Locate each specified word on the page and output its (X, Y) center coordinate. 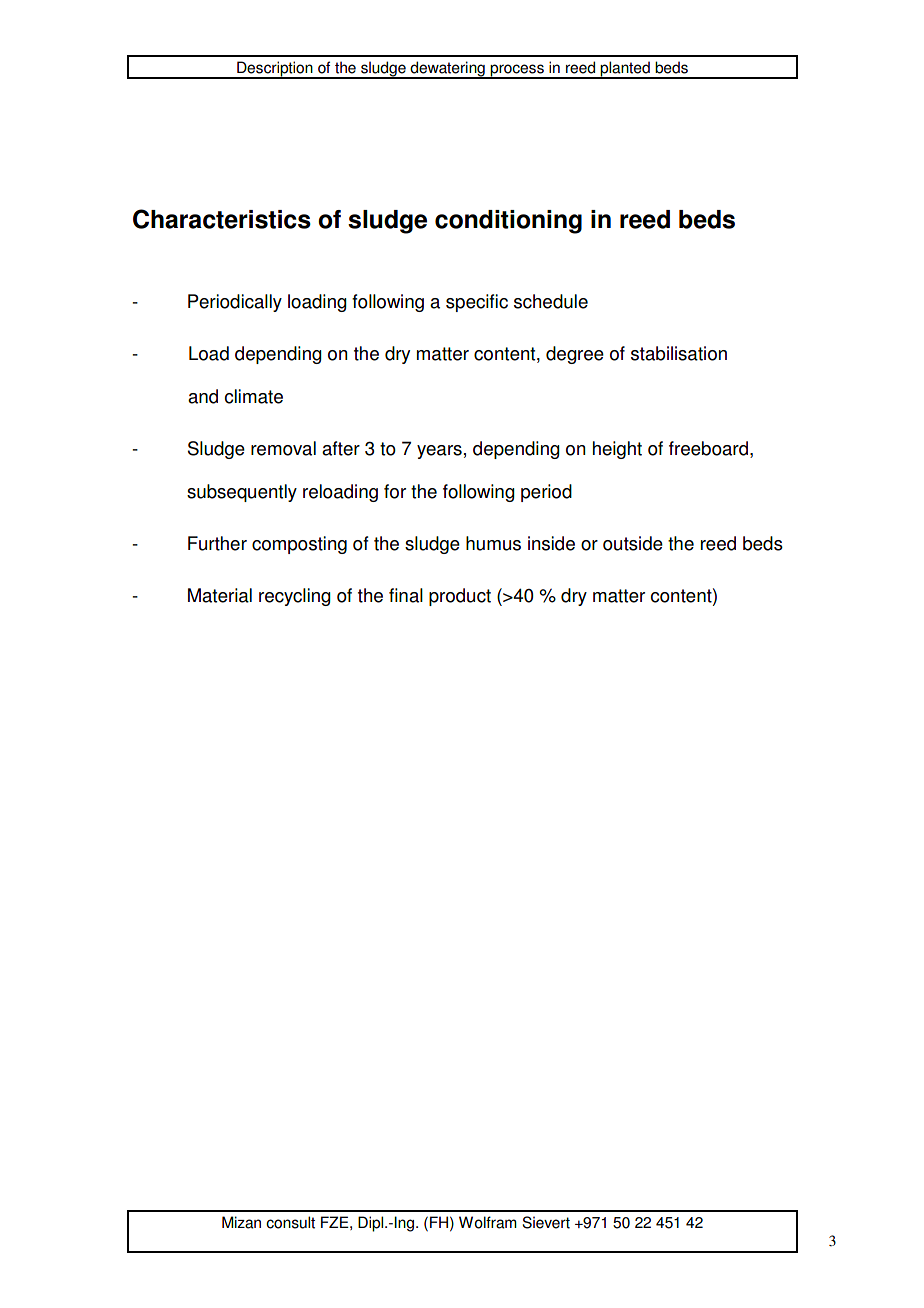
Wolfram (488, 1222)
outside (633, 543)
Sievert (546, 1222)
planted (625, 70)
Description (275, 70)
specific (477, 303)
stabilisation (679, 353)
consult (290, 1222)
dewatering (447, 70)
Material (220, 595)
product (460, 597)
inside (551, 543)
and (203, 396)
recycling (295, 597)
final (406, 595)
